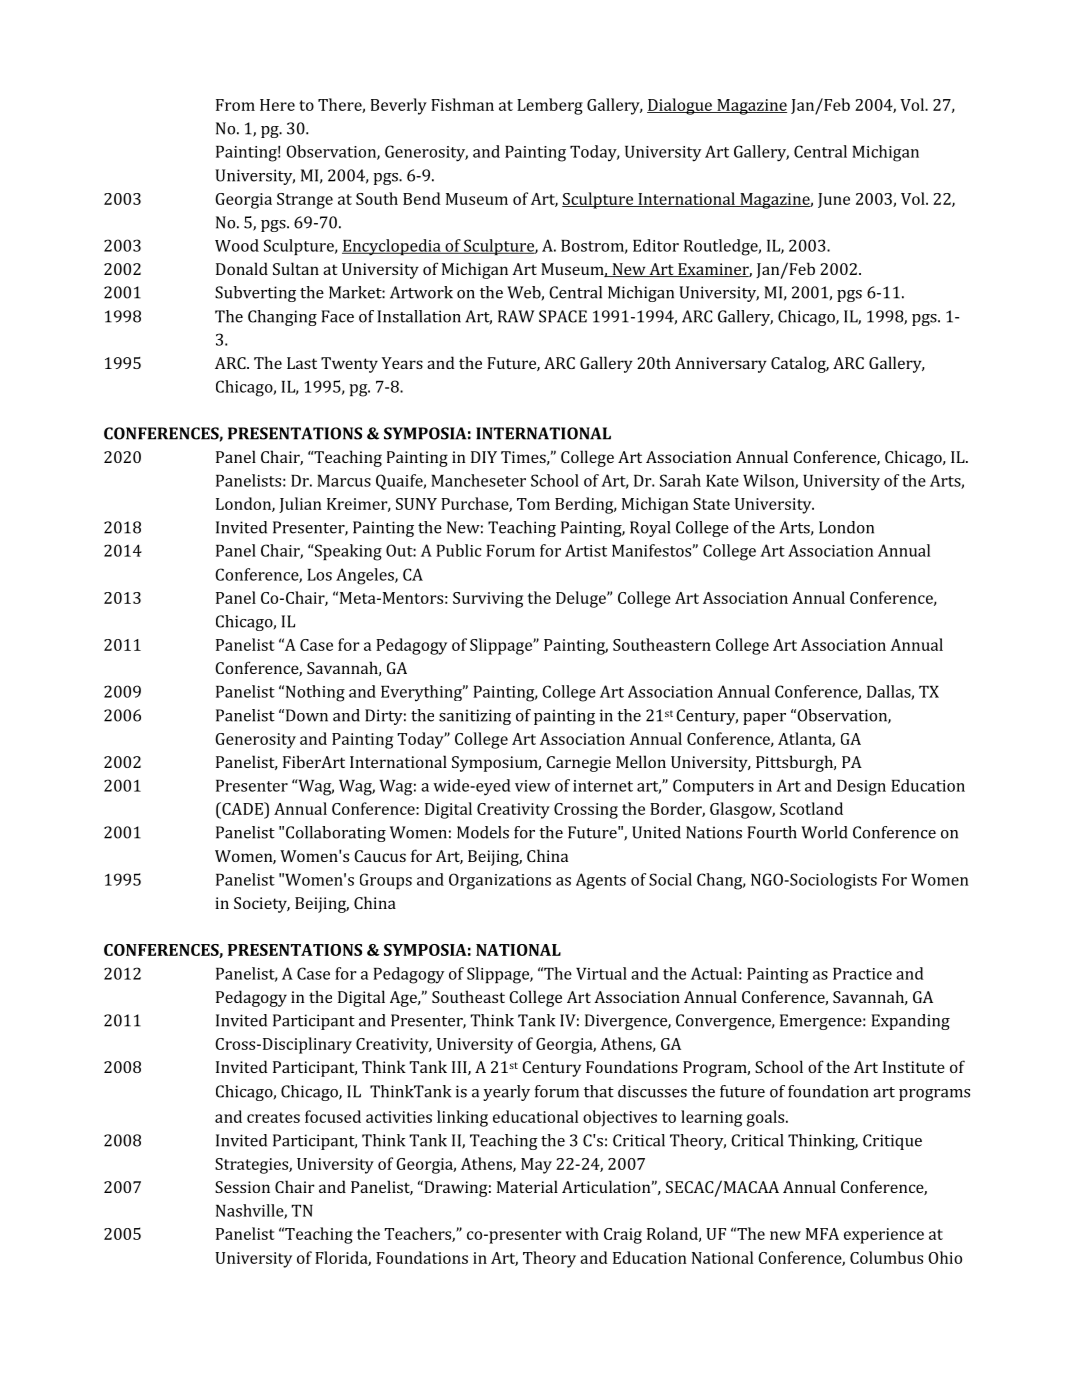  What do you see at coordinates (563, 316) in the image?
I see `SPACE` at bounding box center [563, 316].
